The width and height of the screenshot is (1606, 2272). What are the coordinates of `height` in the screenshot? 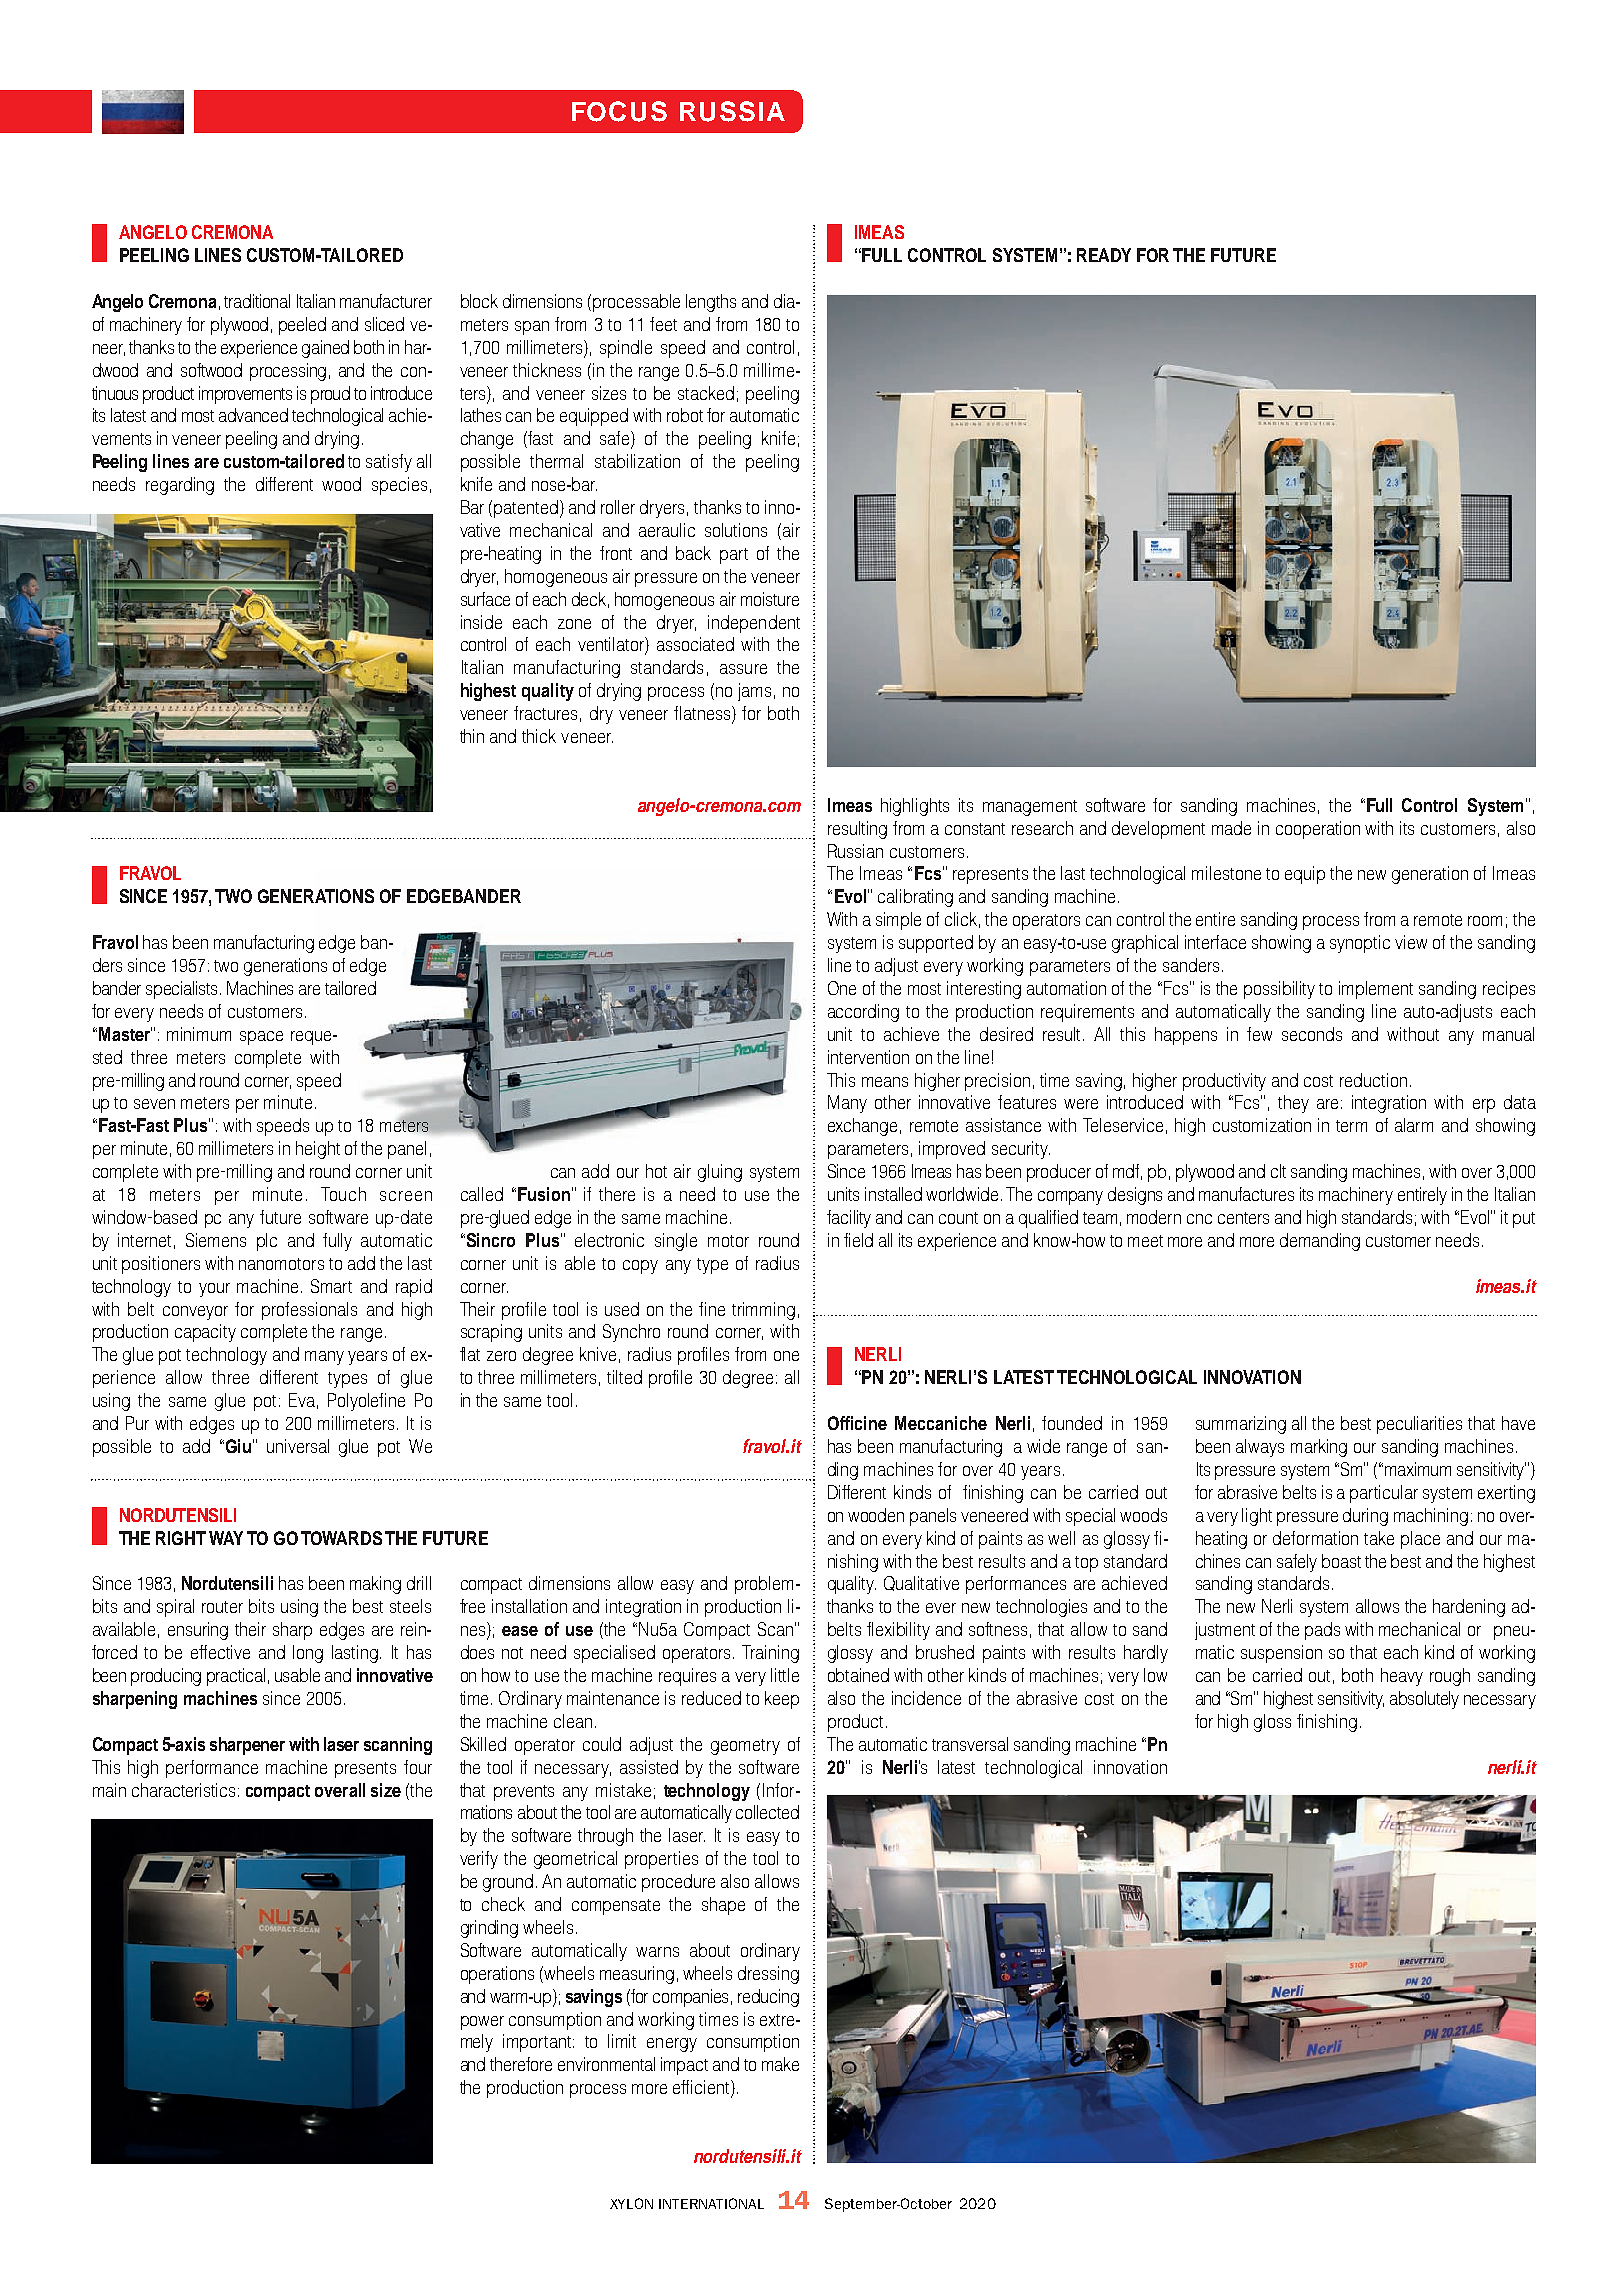 It's located at (318, 1150).
